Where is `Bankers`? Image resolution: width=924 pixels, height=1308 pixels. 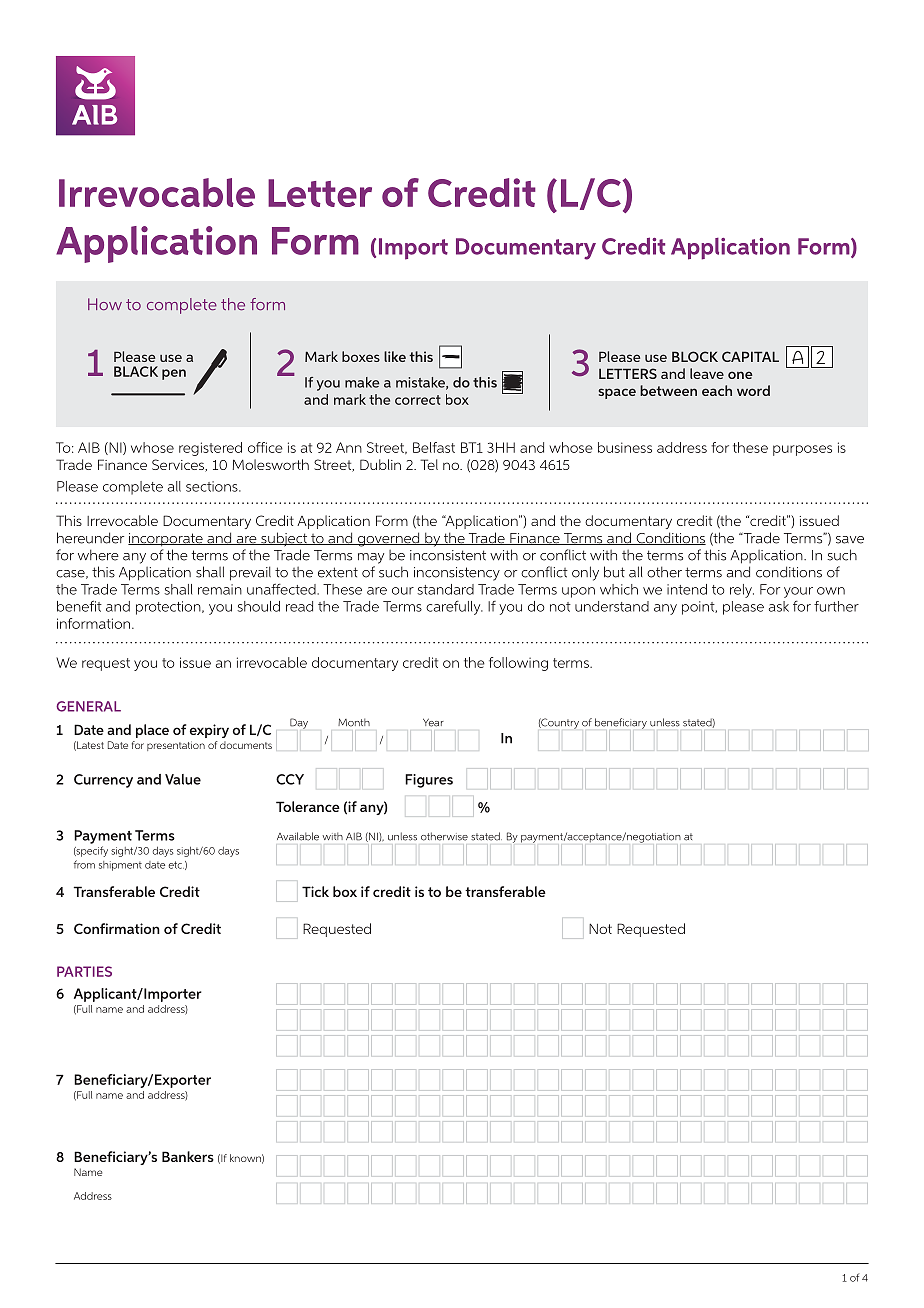
Bankers is located at coordinates (188, 1156).
